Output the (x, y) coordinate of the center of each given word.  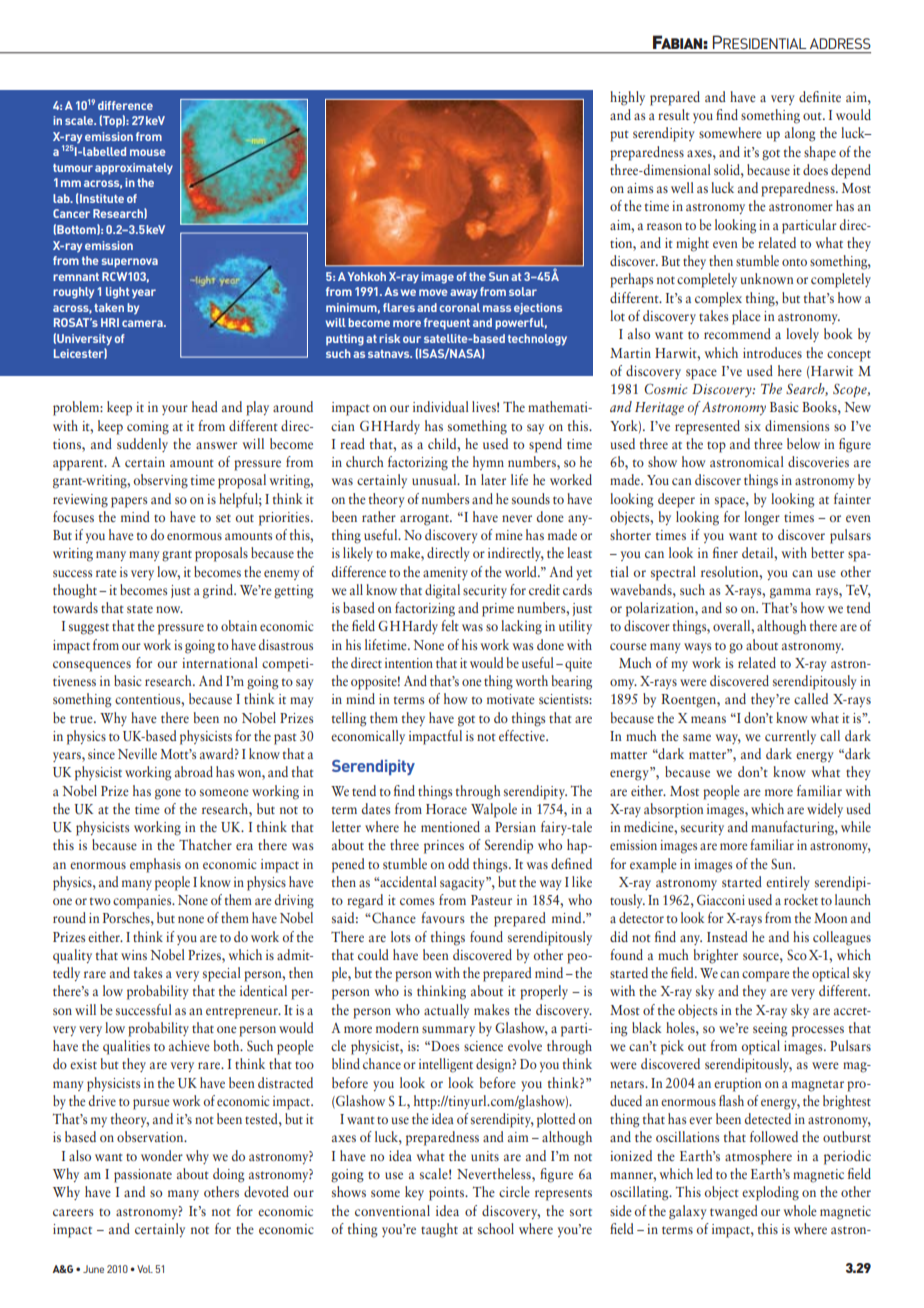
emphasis (155, 865)
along (800, 134)
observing (161, 481)
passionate (143, 1176)
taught (439, 1230)
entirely (788, 883)
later (493, 479)
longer (762, 518)
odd (458, 863)
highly (627, 98)
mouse (148, 152)
